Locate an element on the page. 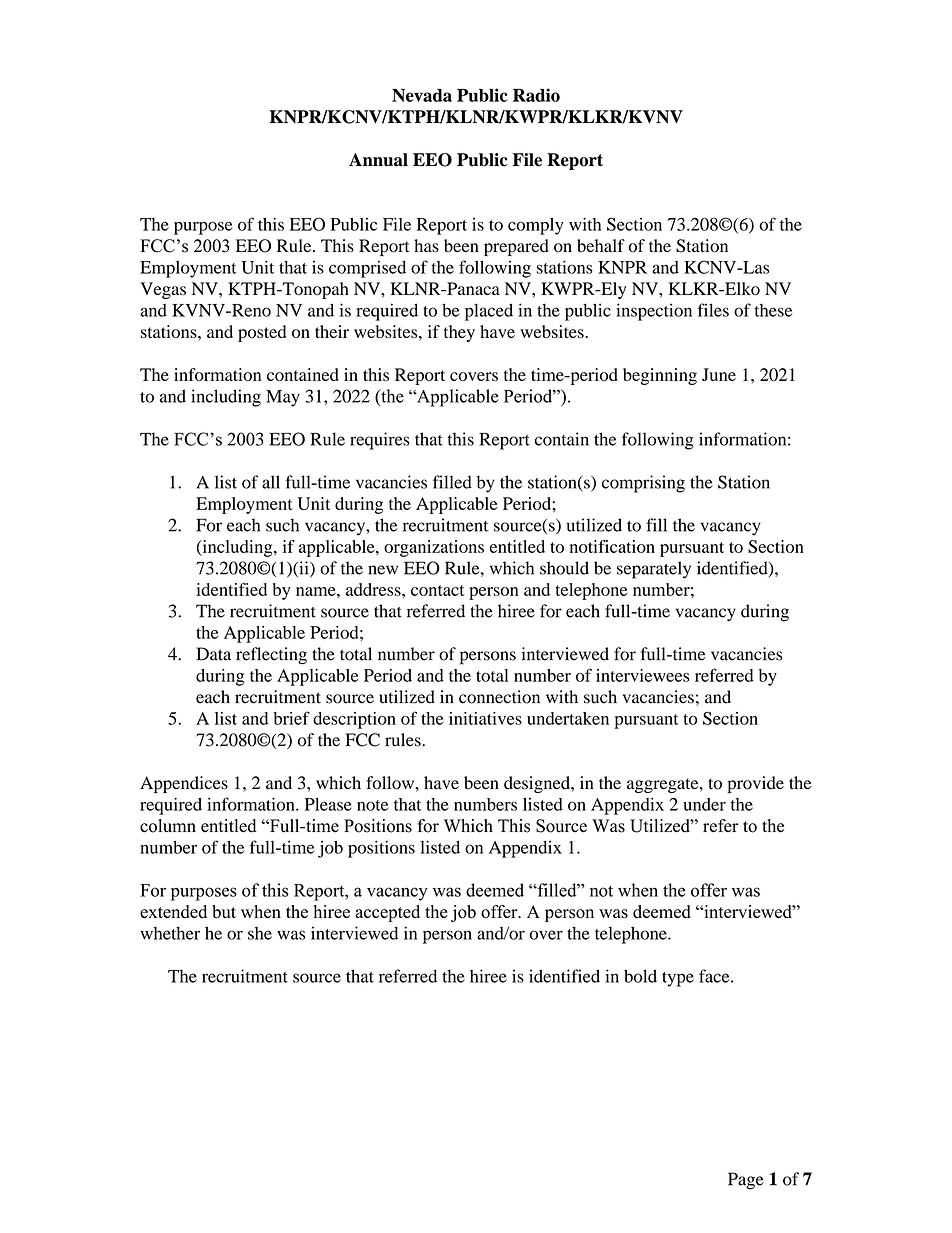  behalf is located at coordinates (601, 246).
